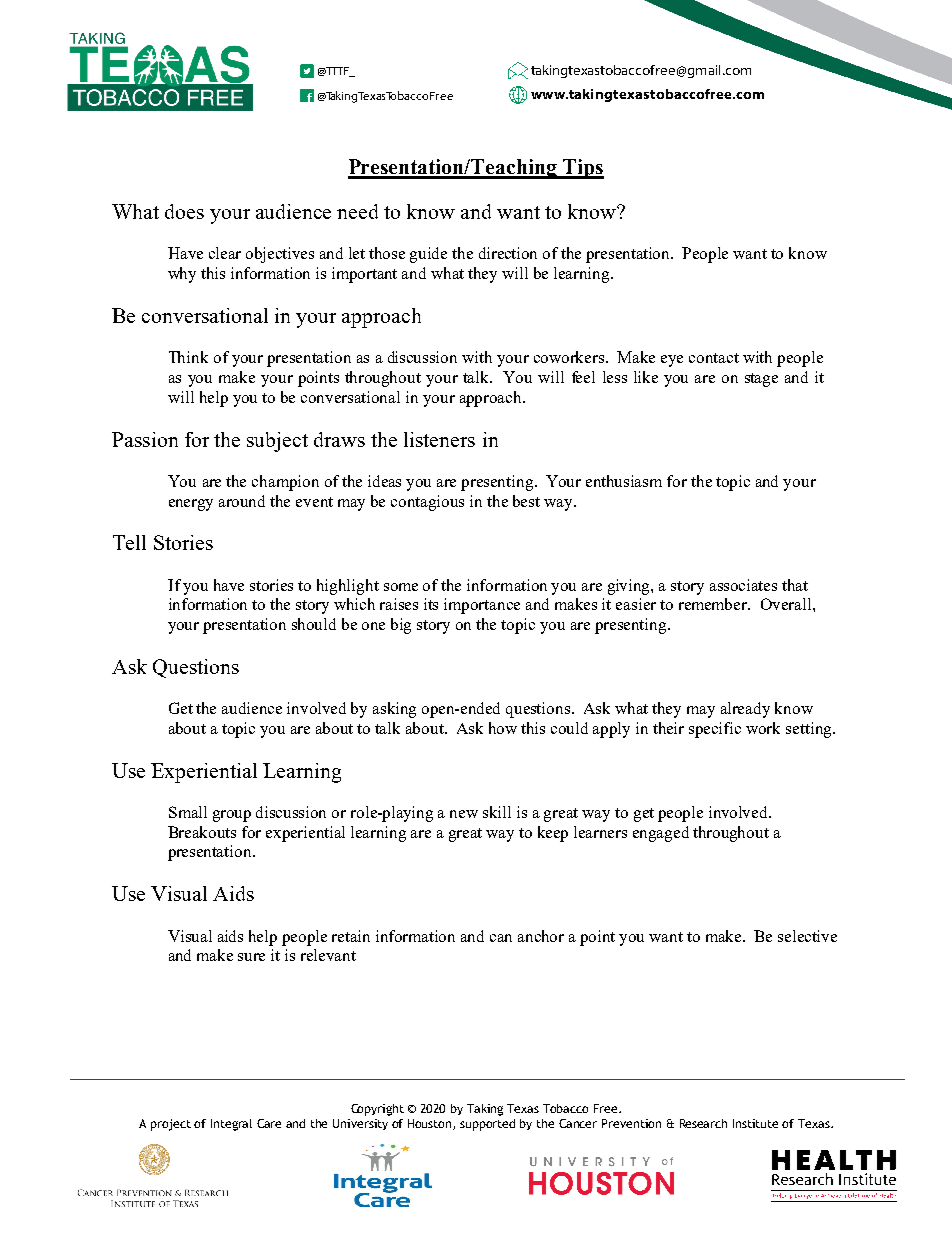  I want to click on supported, so click(487, 1125).
